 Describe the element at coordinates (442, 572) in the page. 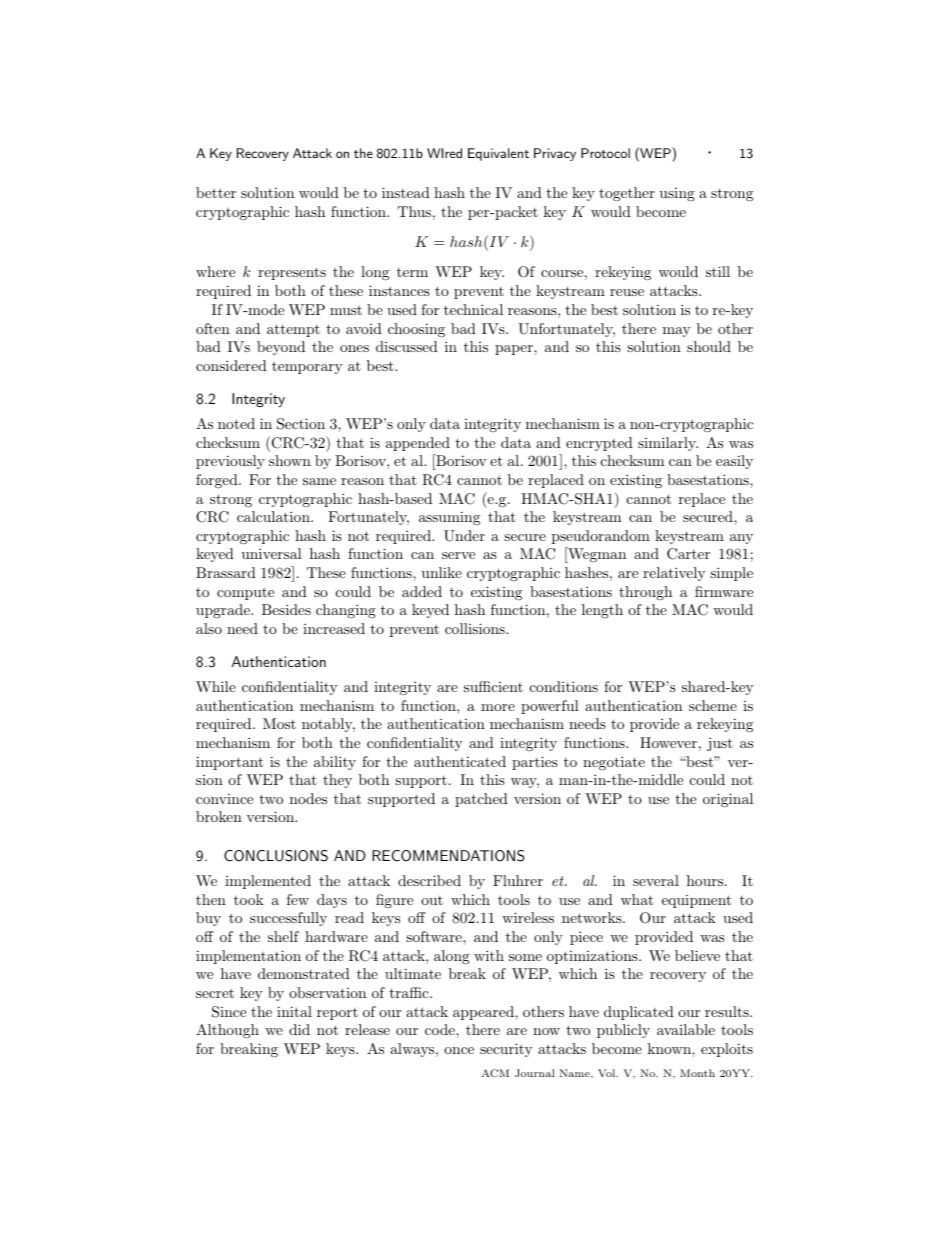

I see `unlike` at that location.
